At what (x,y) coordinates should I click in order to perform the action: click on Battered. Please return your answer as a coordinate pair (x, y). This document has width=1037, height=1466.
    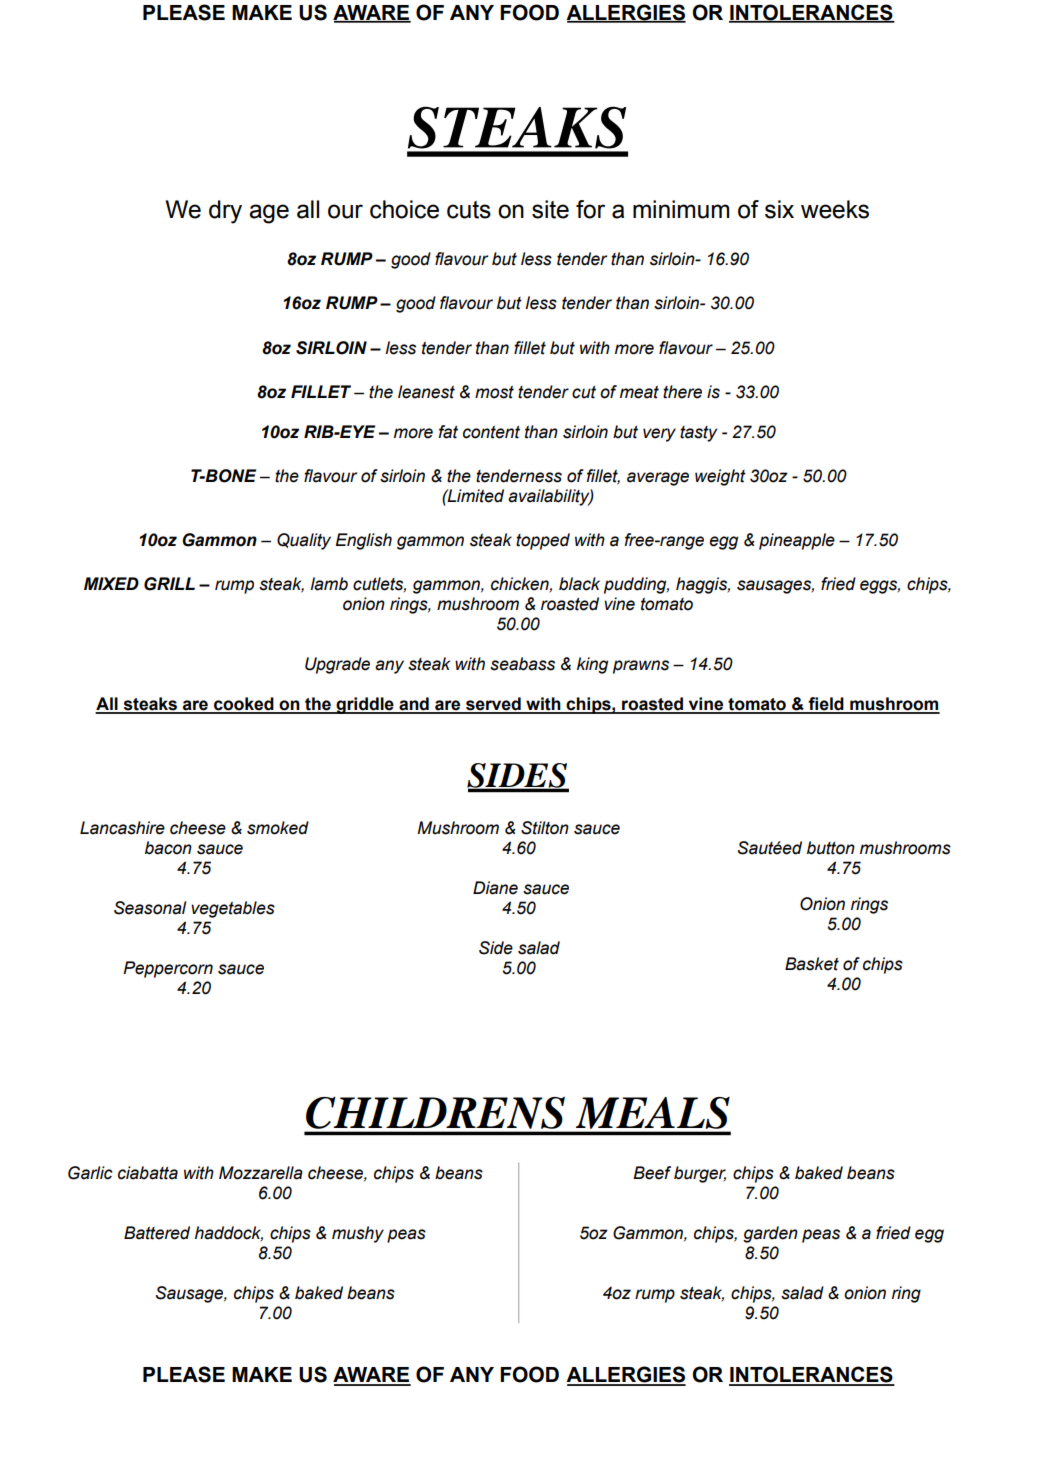
    Looking at the image, I should click on (157, 1233).
